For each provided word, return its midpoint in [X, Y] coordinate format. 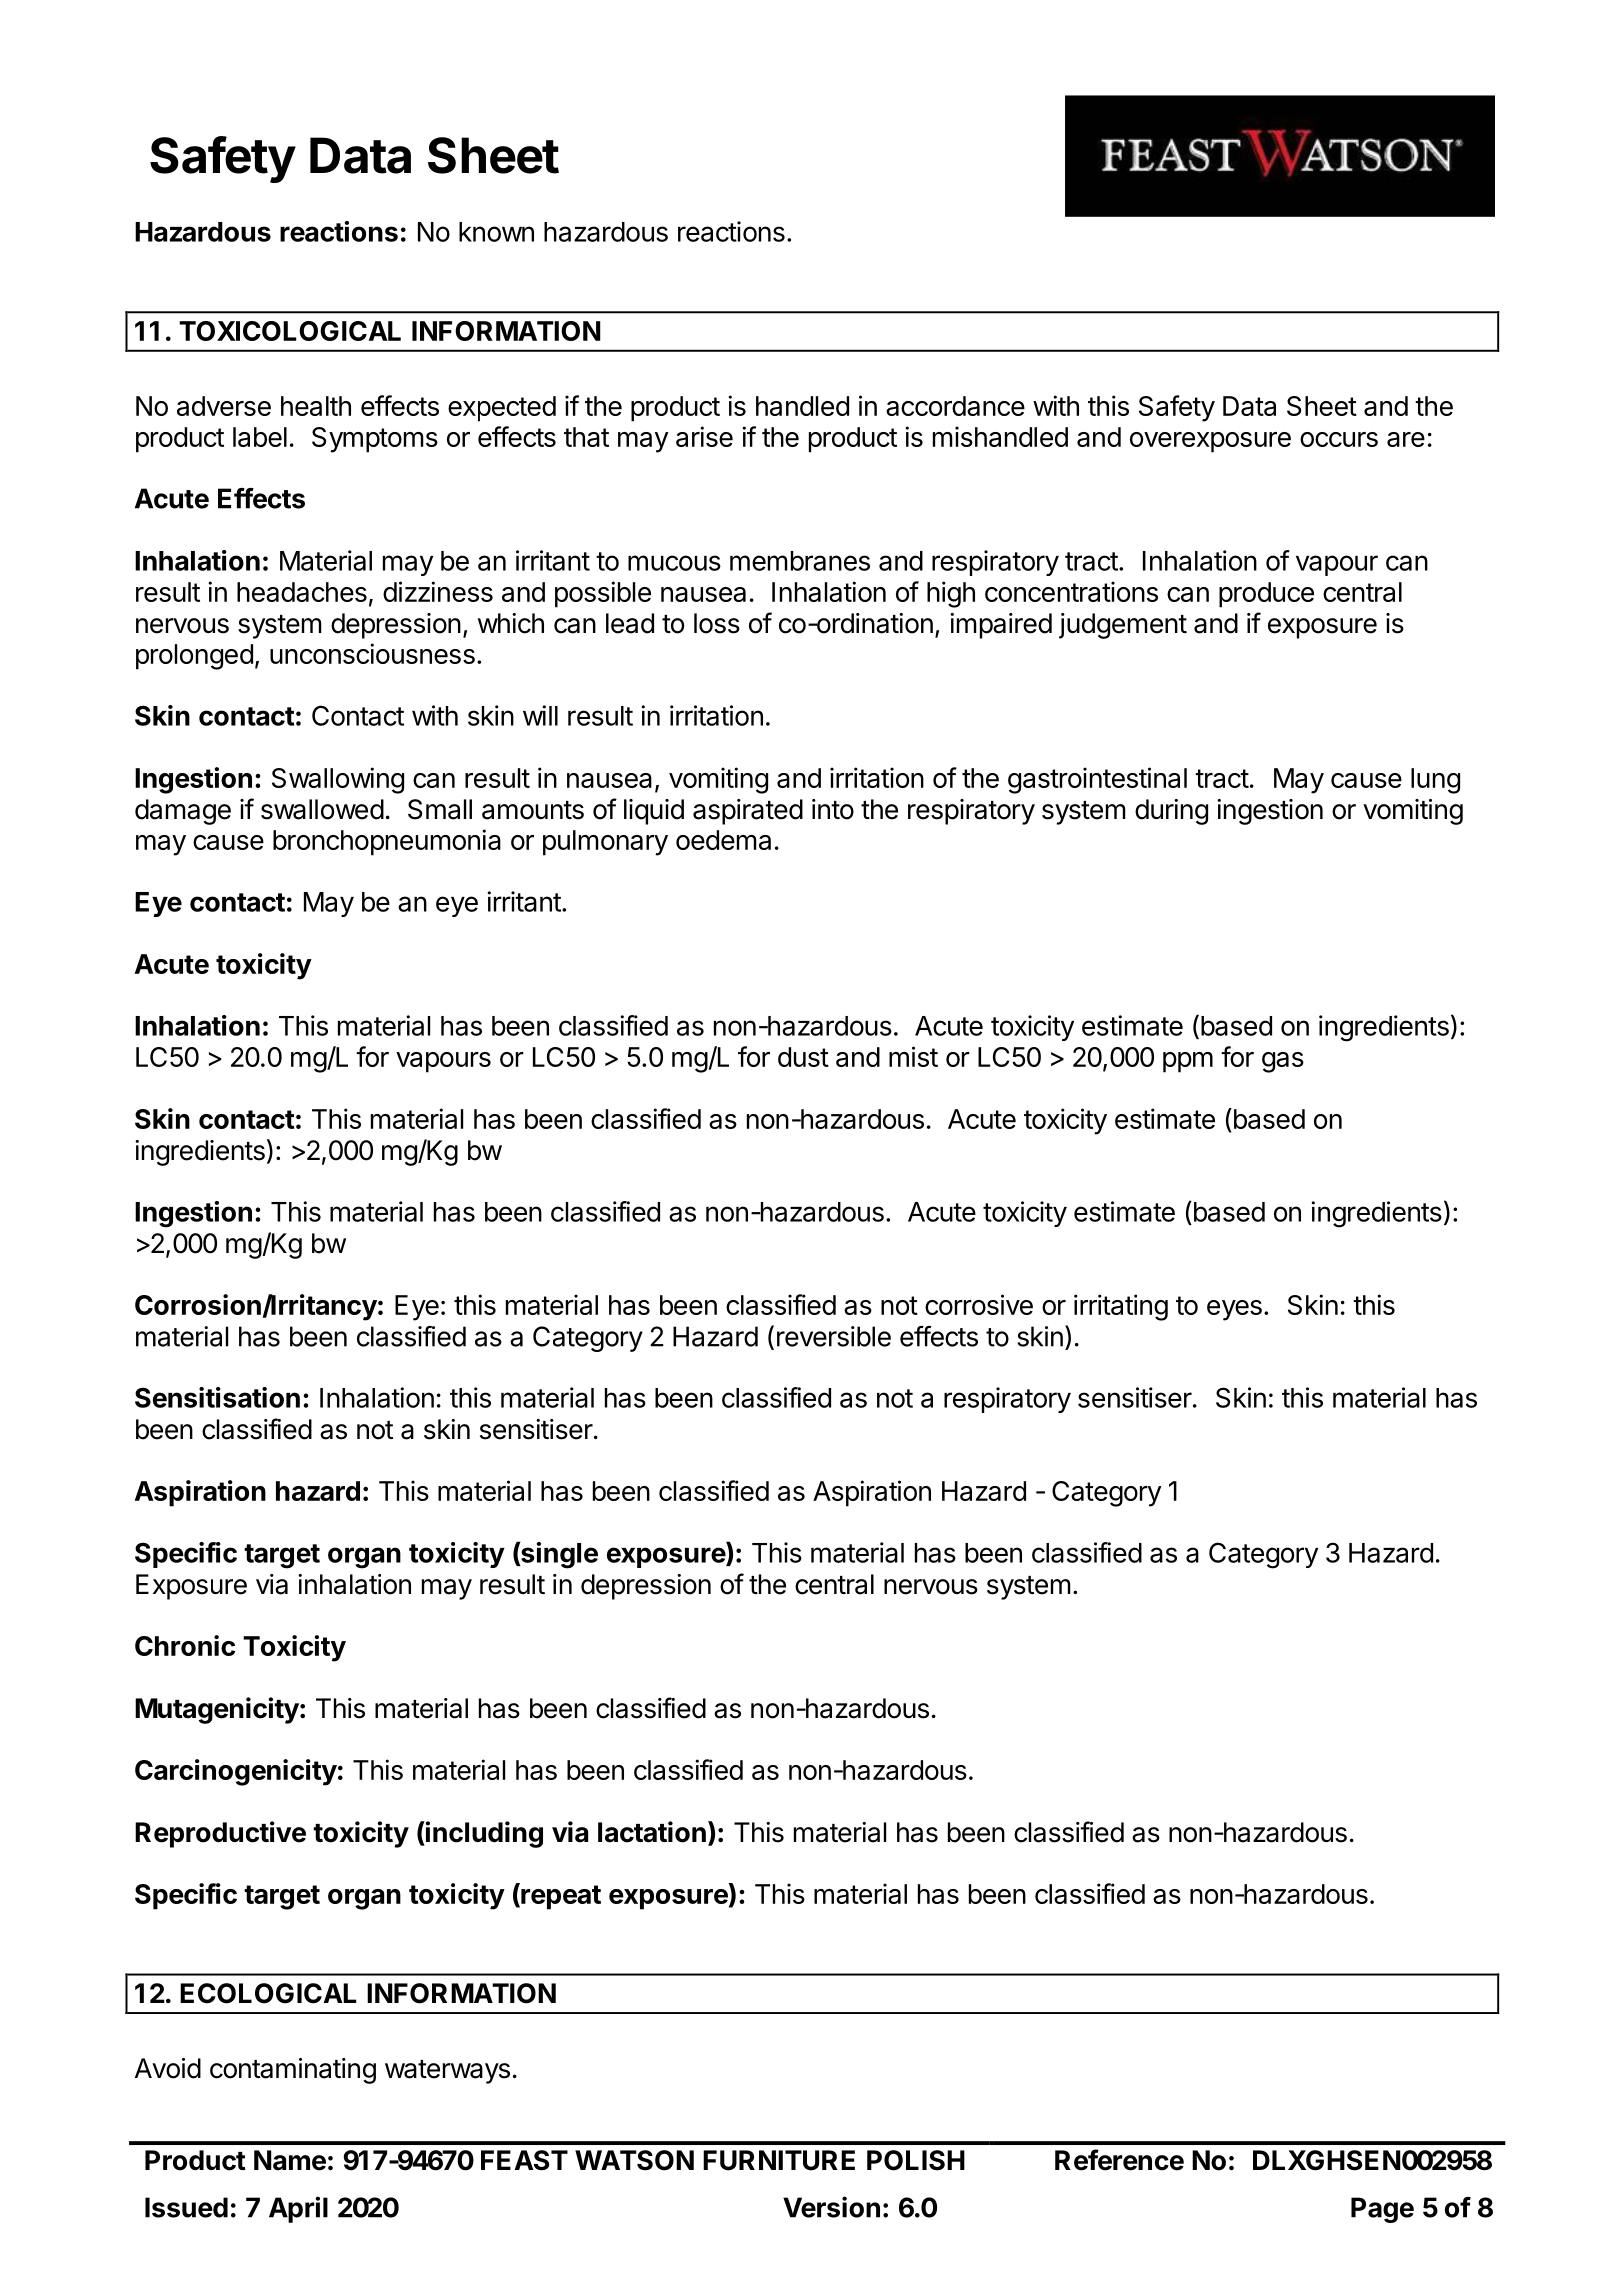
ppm [1188, 1062]
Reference [1119, 2160]
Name [290, 2160]
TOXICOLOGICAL [290, 331]
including [483, 1834]
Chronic [185, 1645]
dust [803, 1057]
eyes [1234, 1310]
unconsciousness [372, 653]
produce [1266, 595]
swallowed [322, 809]
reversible [834, 1336]
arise [704, 436]
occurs [1339, 439]
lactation [652, 1832]
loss [717, 623]
